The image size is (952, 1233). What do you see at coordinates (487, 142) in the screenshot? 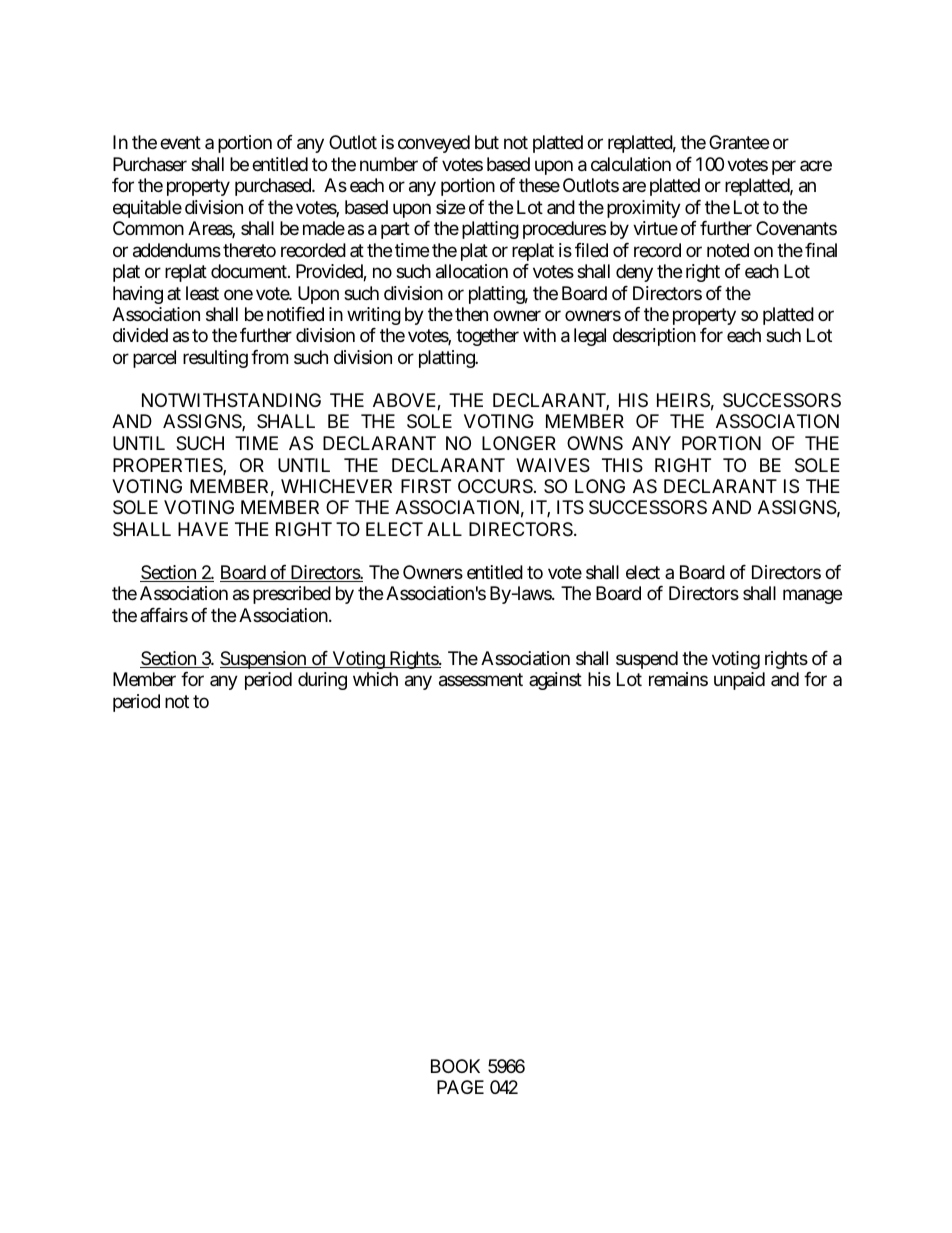
I see `but` at bounding box center [487, 142].
